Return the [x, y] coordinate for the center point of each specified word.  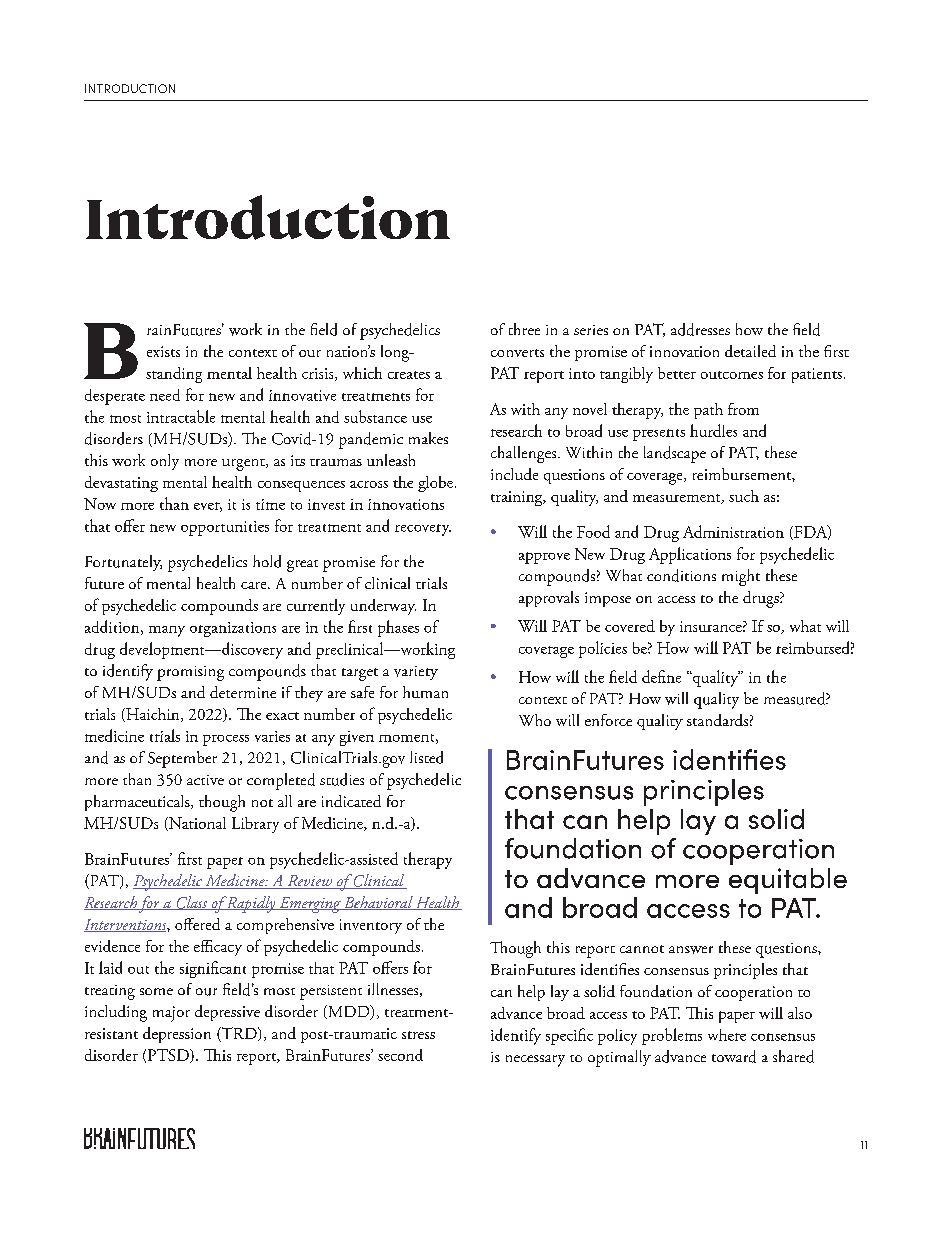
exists [163, 351]
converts [517, 353]
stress [418, 1035]
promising [190, 673]
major [171, 1014]
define [661, 676]
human [425, 692]
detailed [750, 351]
